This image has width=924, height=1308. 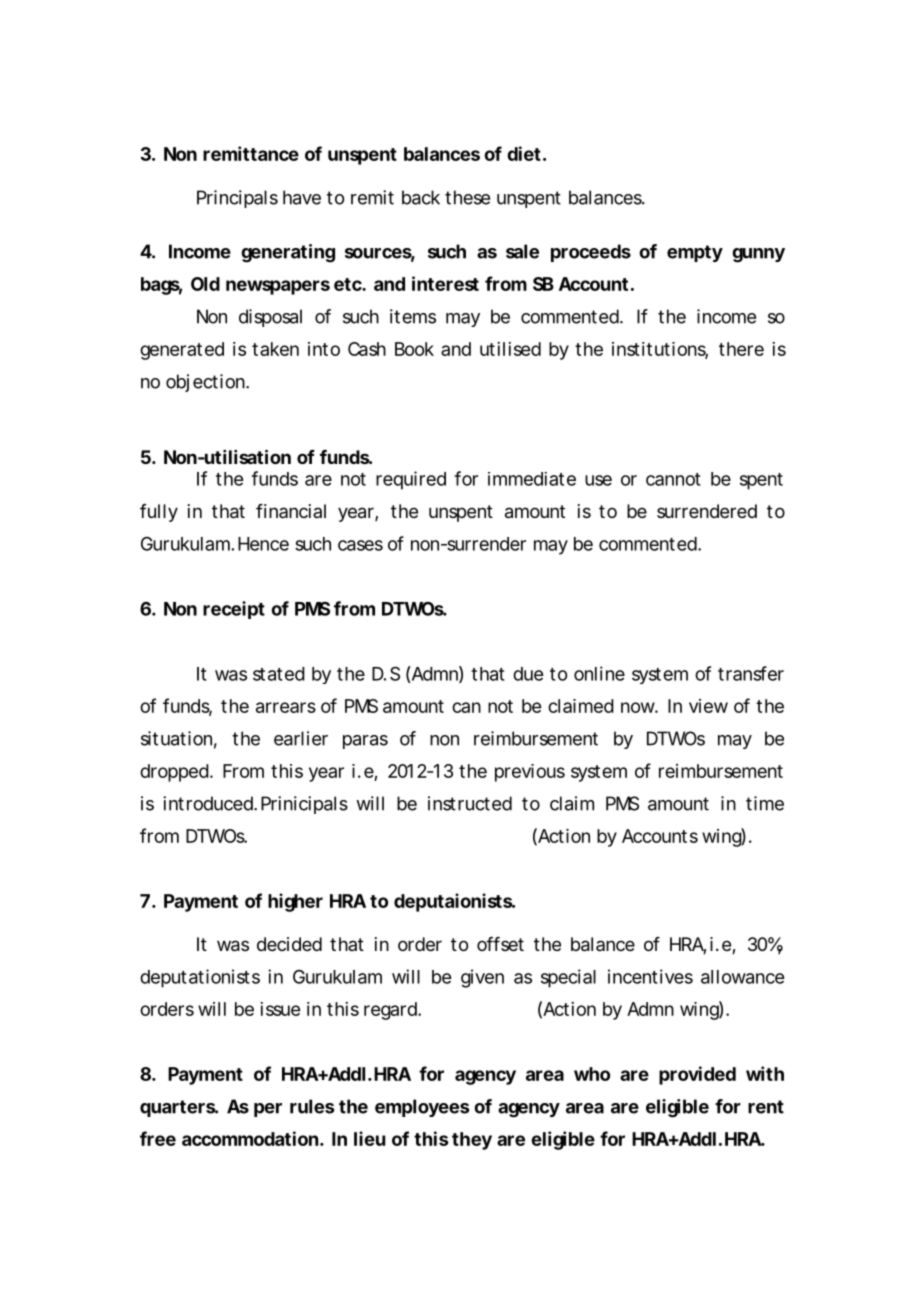 What do you see at coordinates (467, 197) in the image?
I see `these` at bounding box center [467, 197].
